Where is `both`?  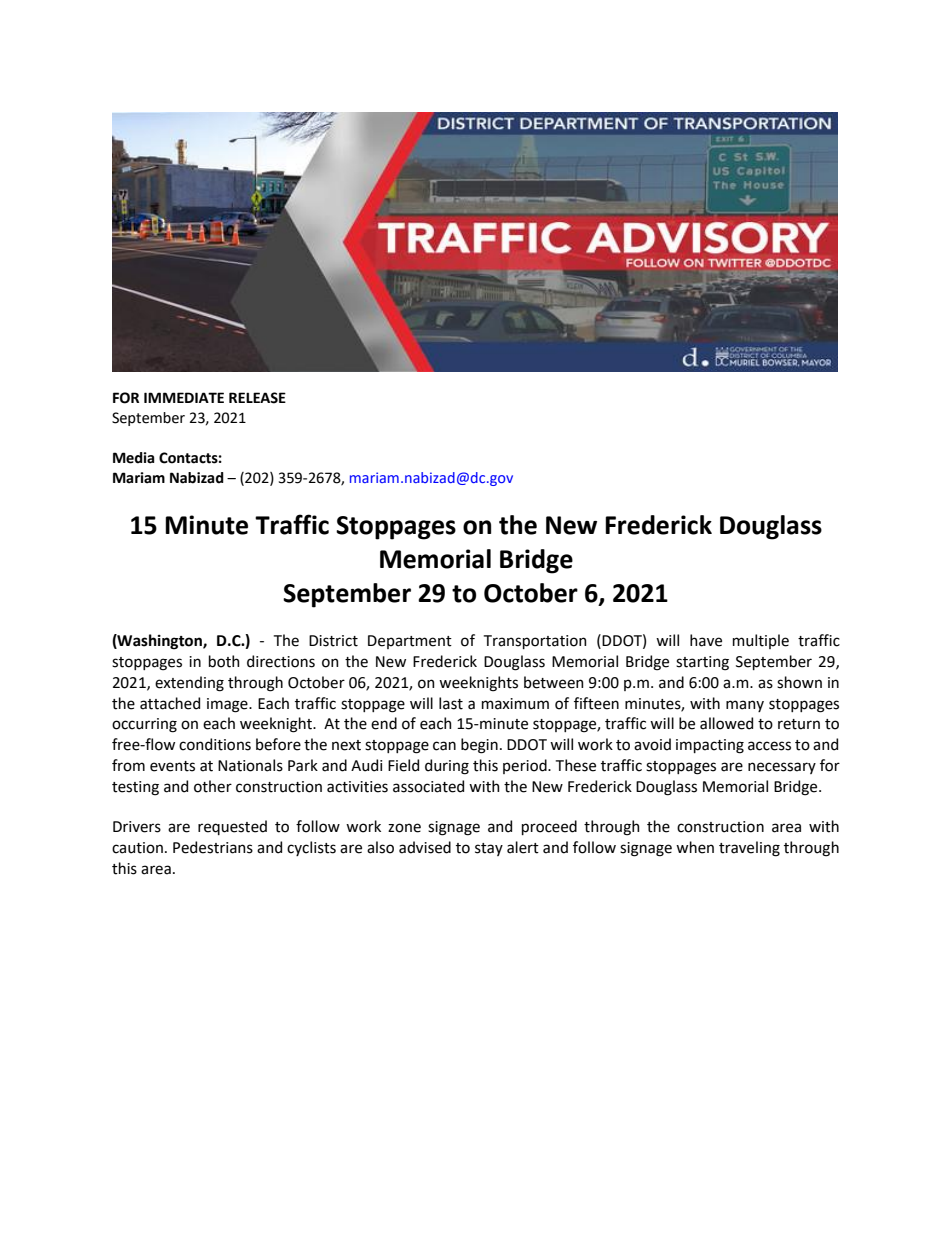
both is located at coordinates (224, 661).
